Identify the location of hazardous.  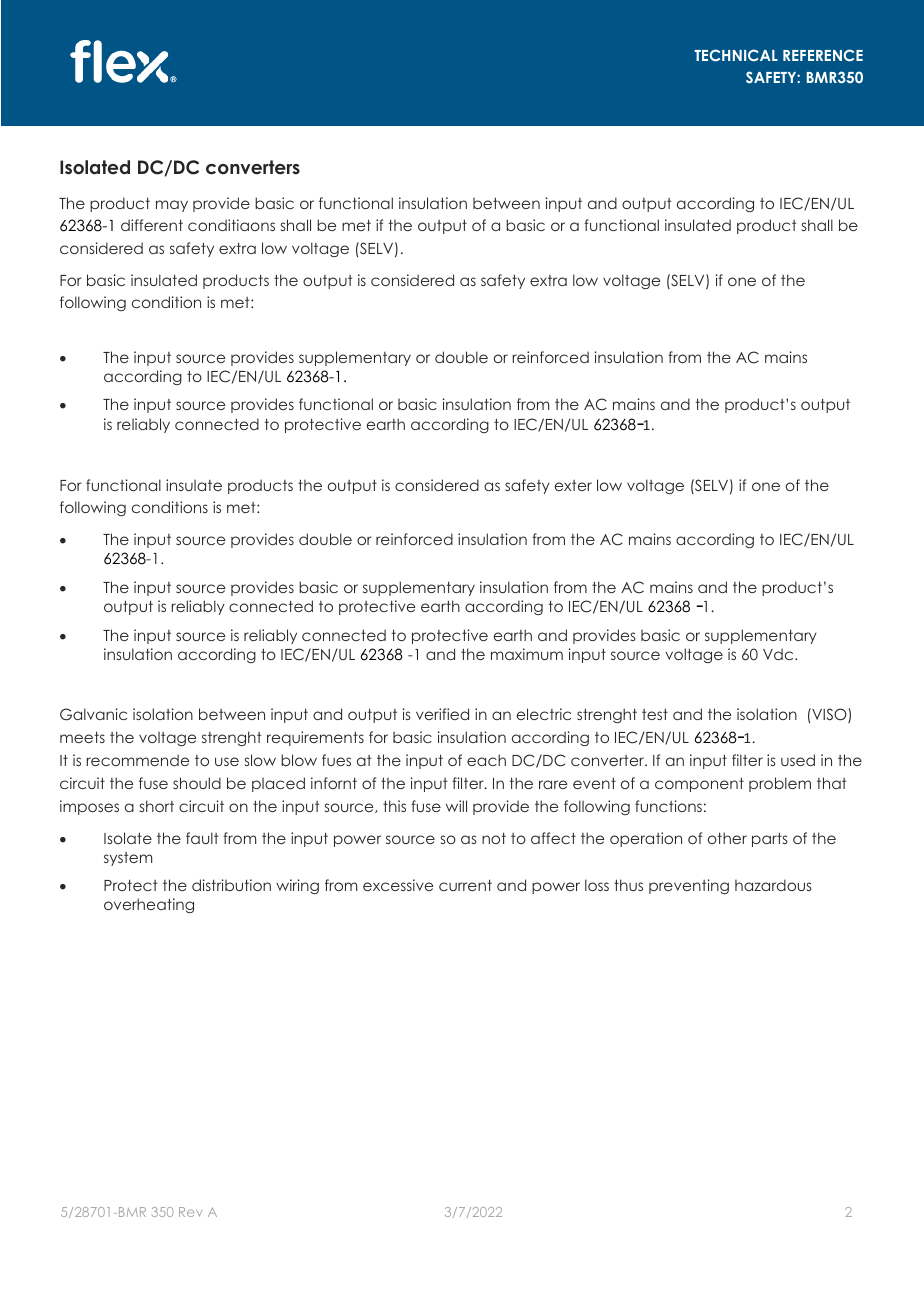
(773, 885).
